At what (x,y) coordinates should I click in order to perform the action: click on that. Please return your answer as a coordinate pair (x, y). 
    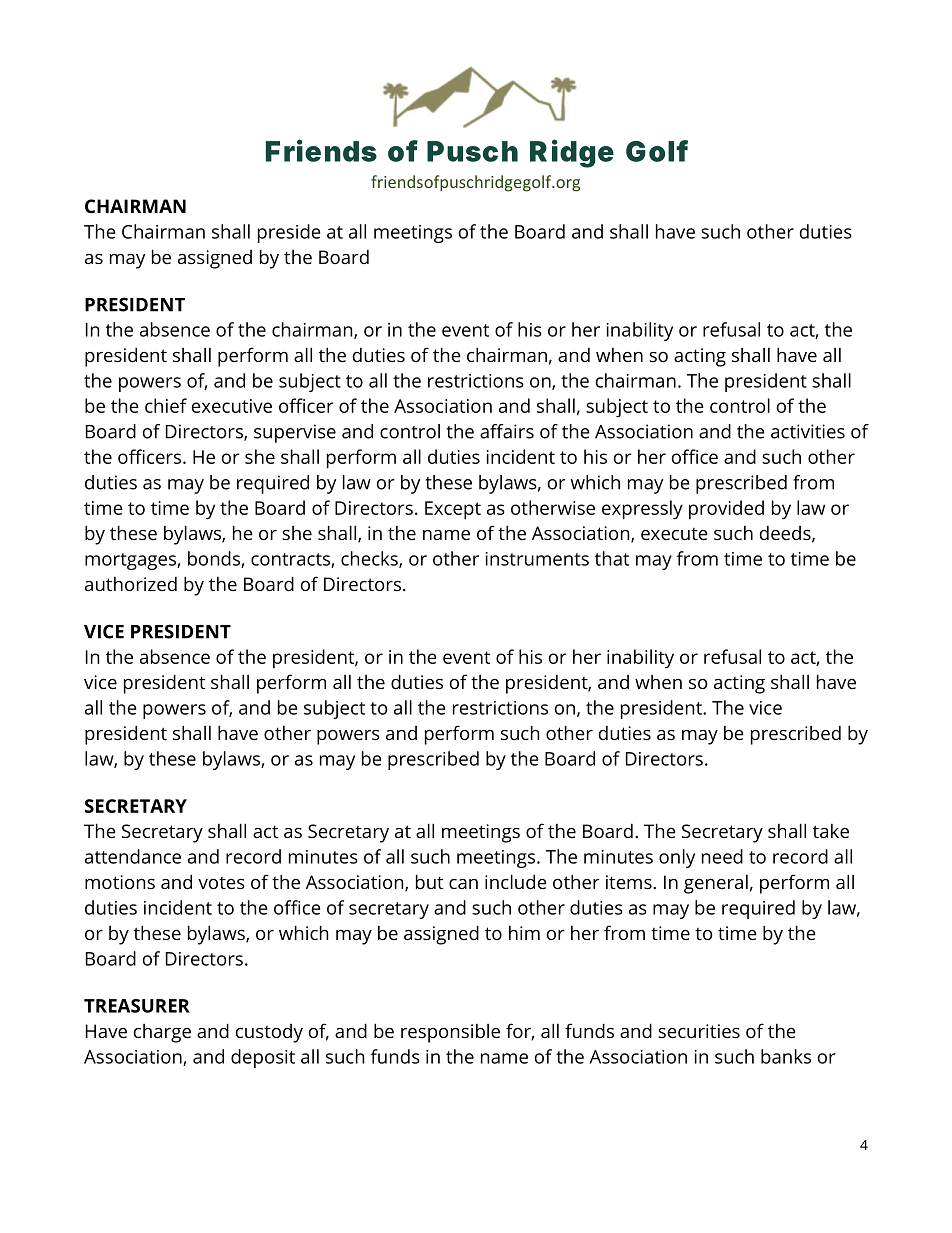
    Looking at the image, I should click on (612, 558).
